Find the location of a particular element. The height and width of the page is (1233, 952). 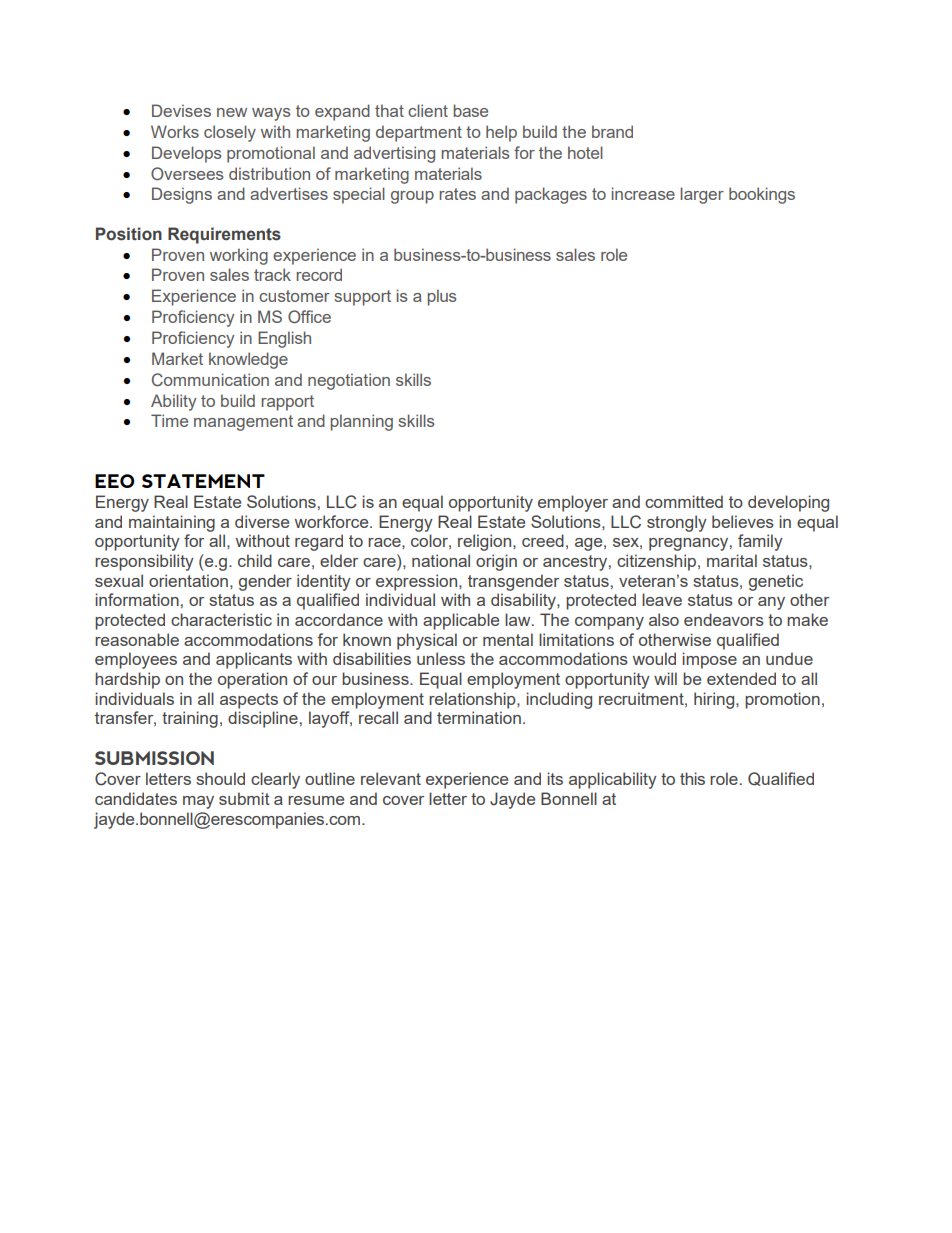

working is located at coordinates (239, 256).
